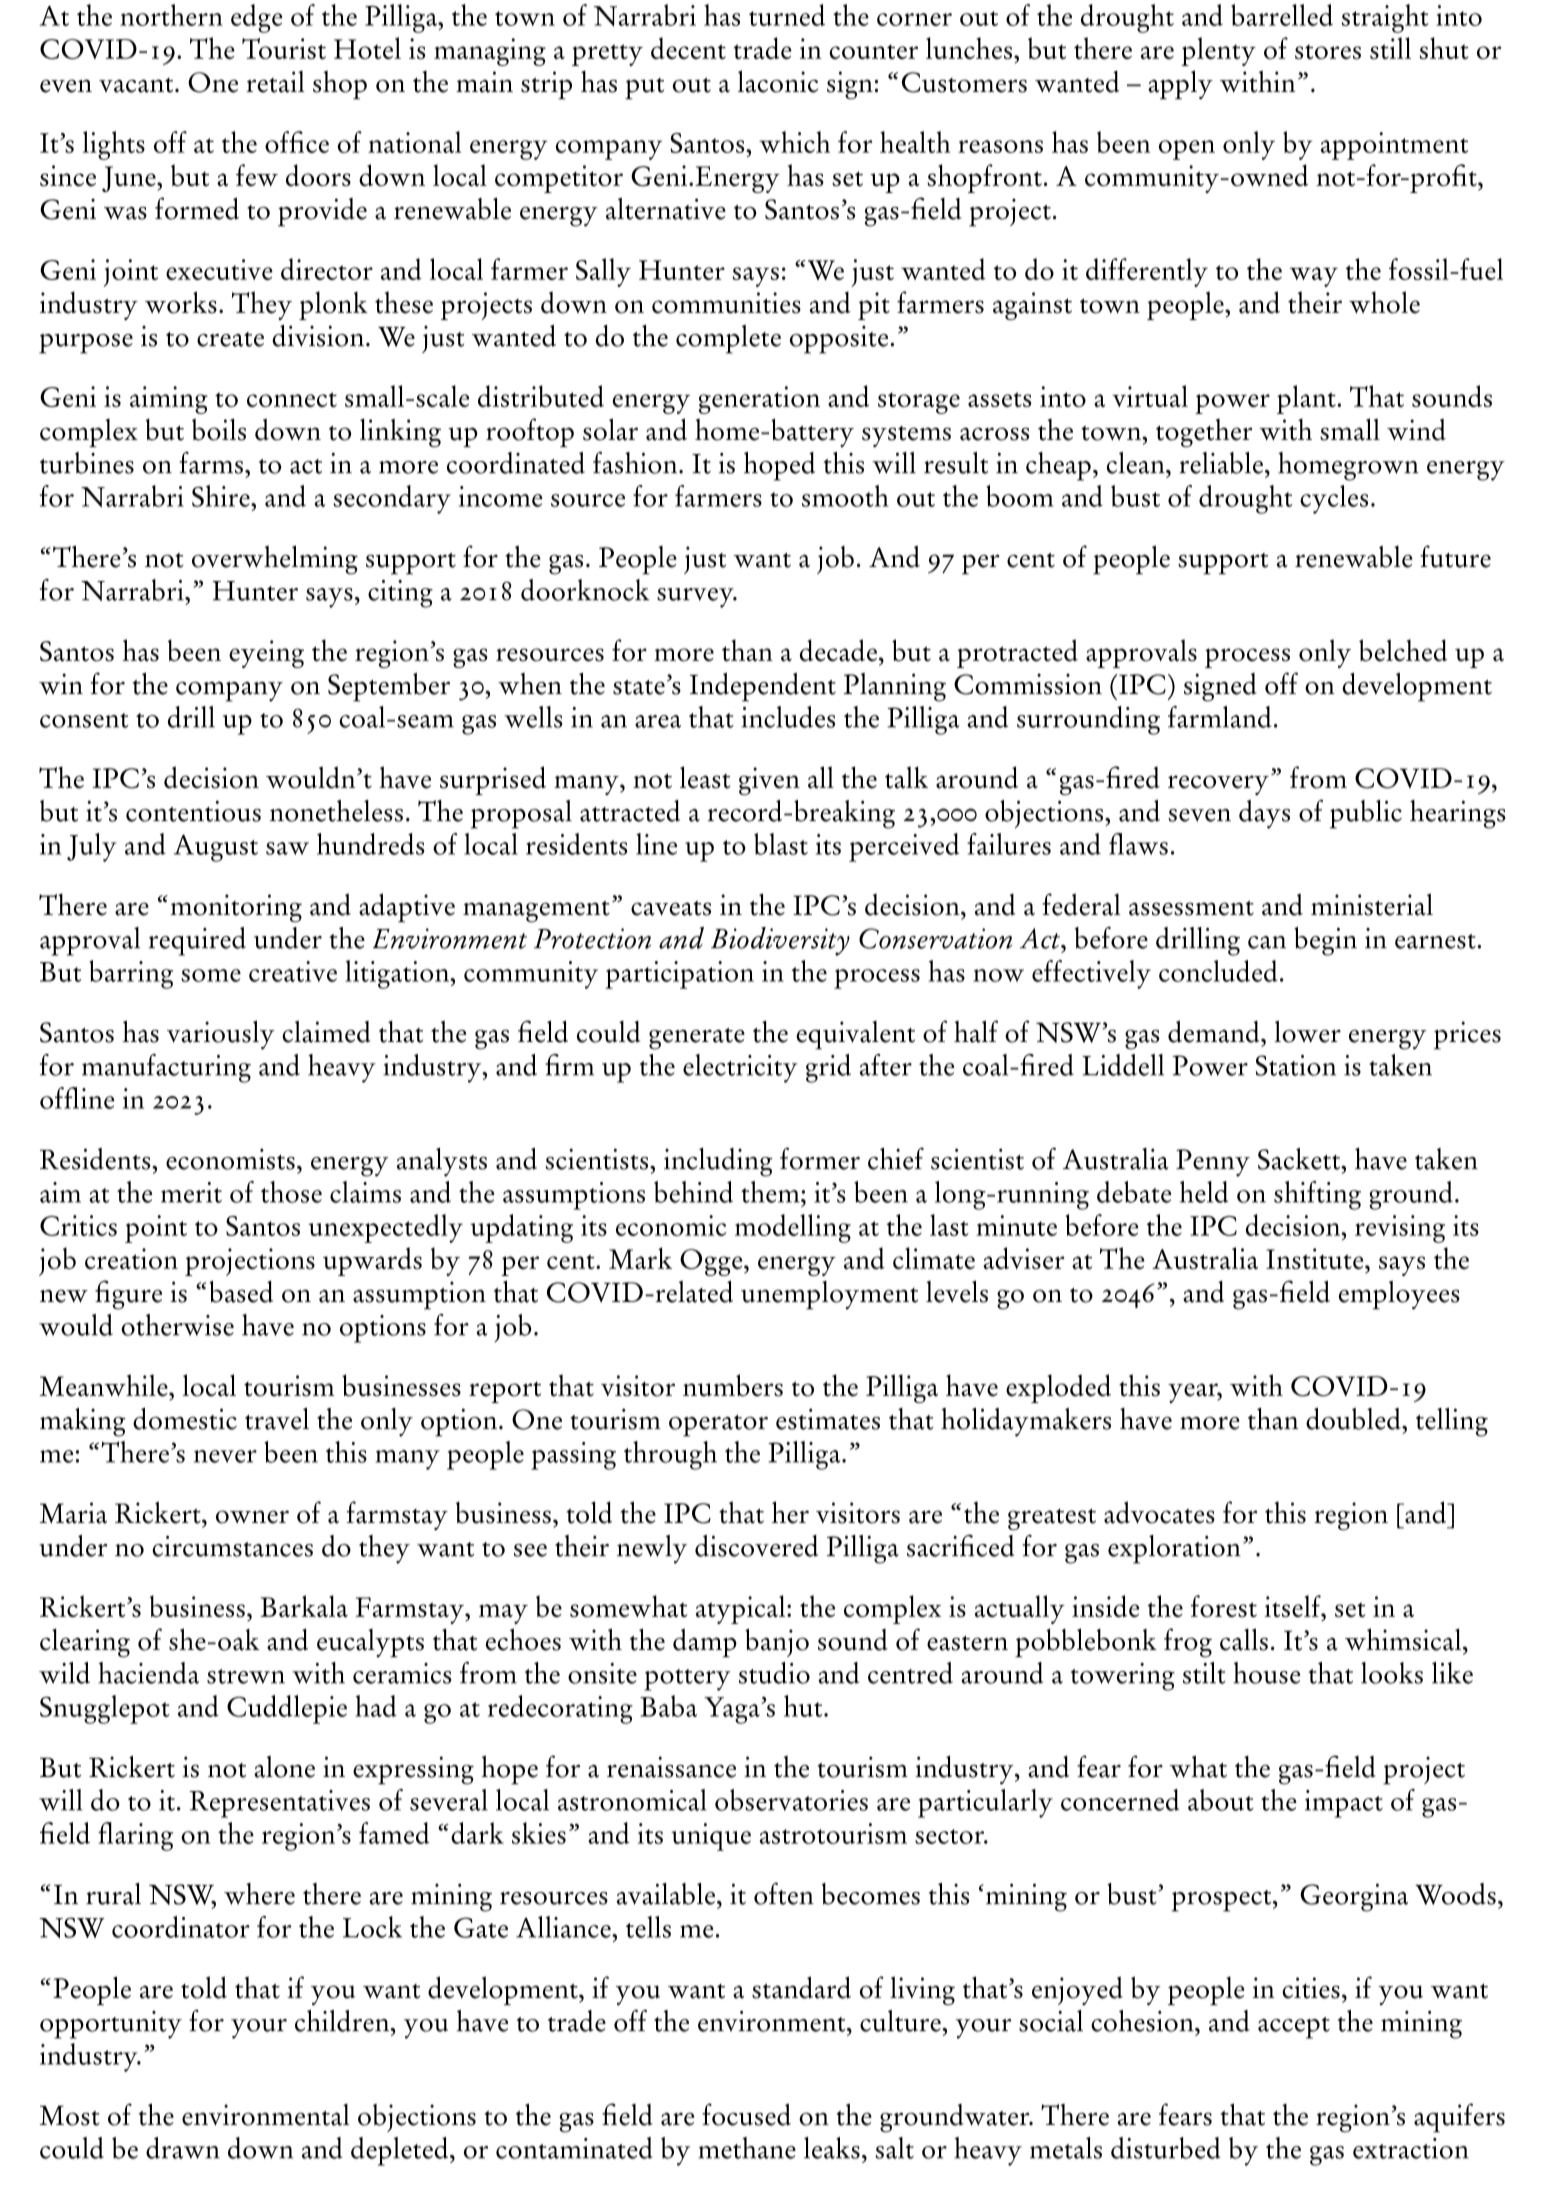  Describe the element at coordinates (777, 81) in the screenshot. I see `laconic` at that location.
